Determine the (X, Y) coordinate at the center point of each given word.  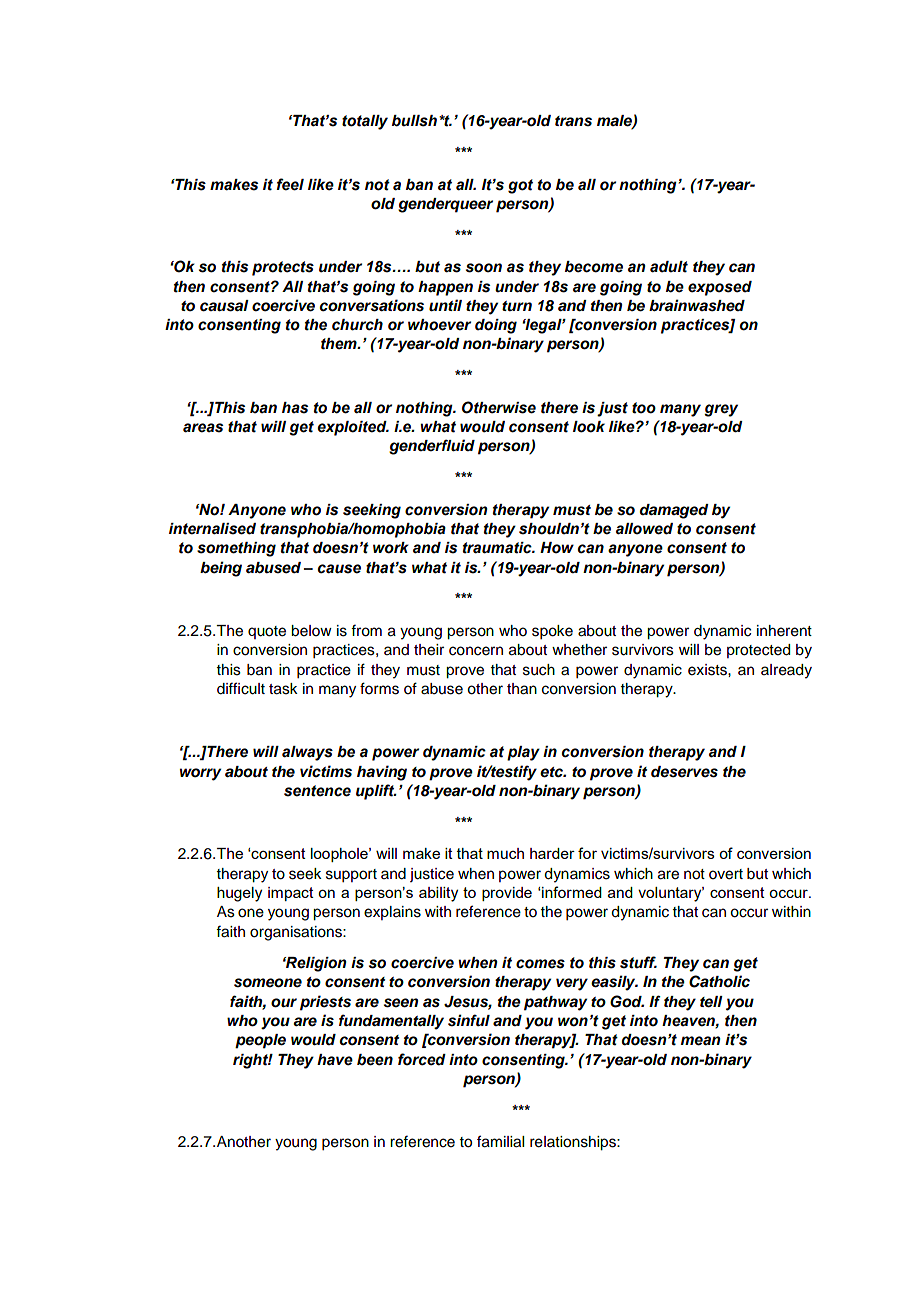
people (260, 1041)
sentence (317, 791)
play (523, 753)
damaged (674, 511)
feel (290, 184)
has (295, 408)
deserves (684, 772)
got (520, 186)
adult (669, 267)
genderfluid (432, 447)
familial (500, 1141)
